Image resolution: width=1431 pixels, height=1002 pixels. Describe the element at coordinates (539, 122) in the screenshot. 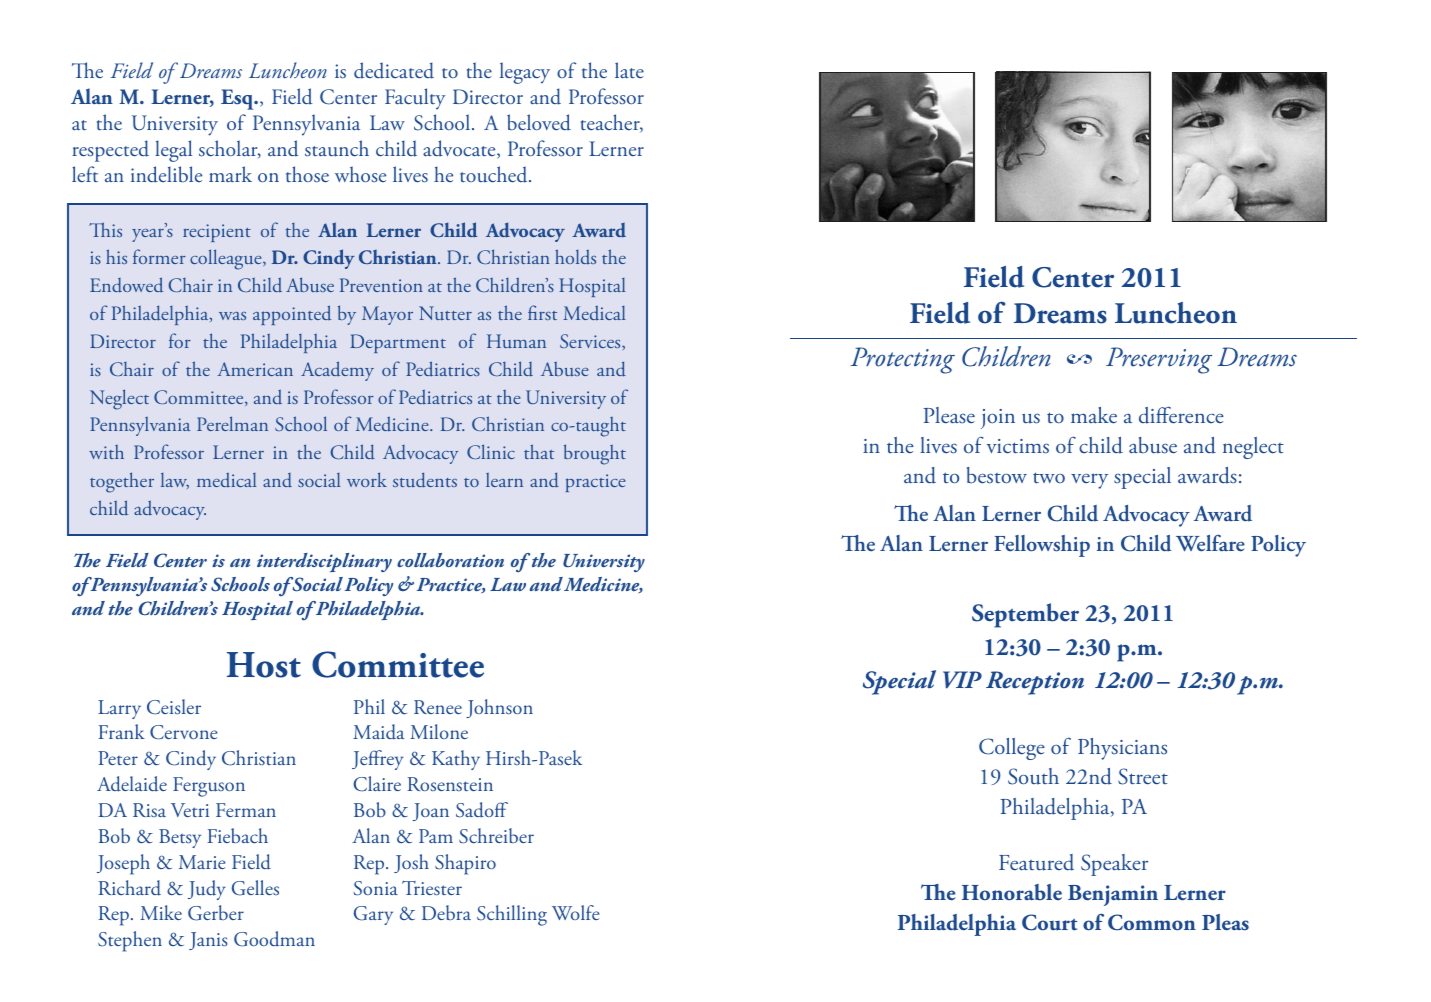

I see `beloved` at that location.
